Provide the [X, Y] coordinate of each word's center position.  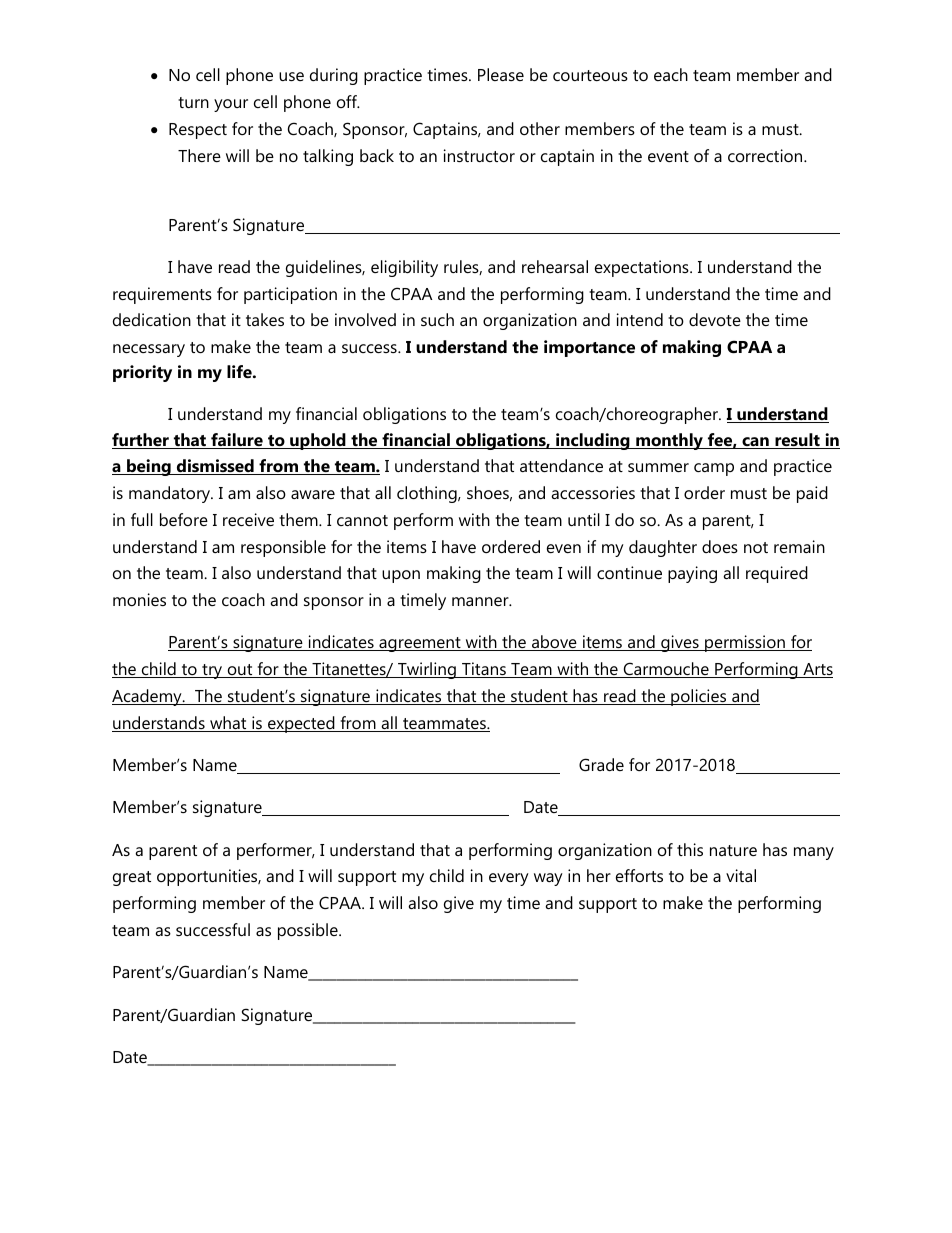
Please [501, 74]
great [132, 878]
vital [741, 875]
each [671, 74]
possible [309, 931]
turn [193, 102]
